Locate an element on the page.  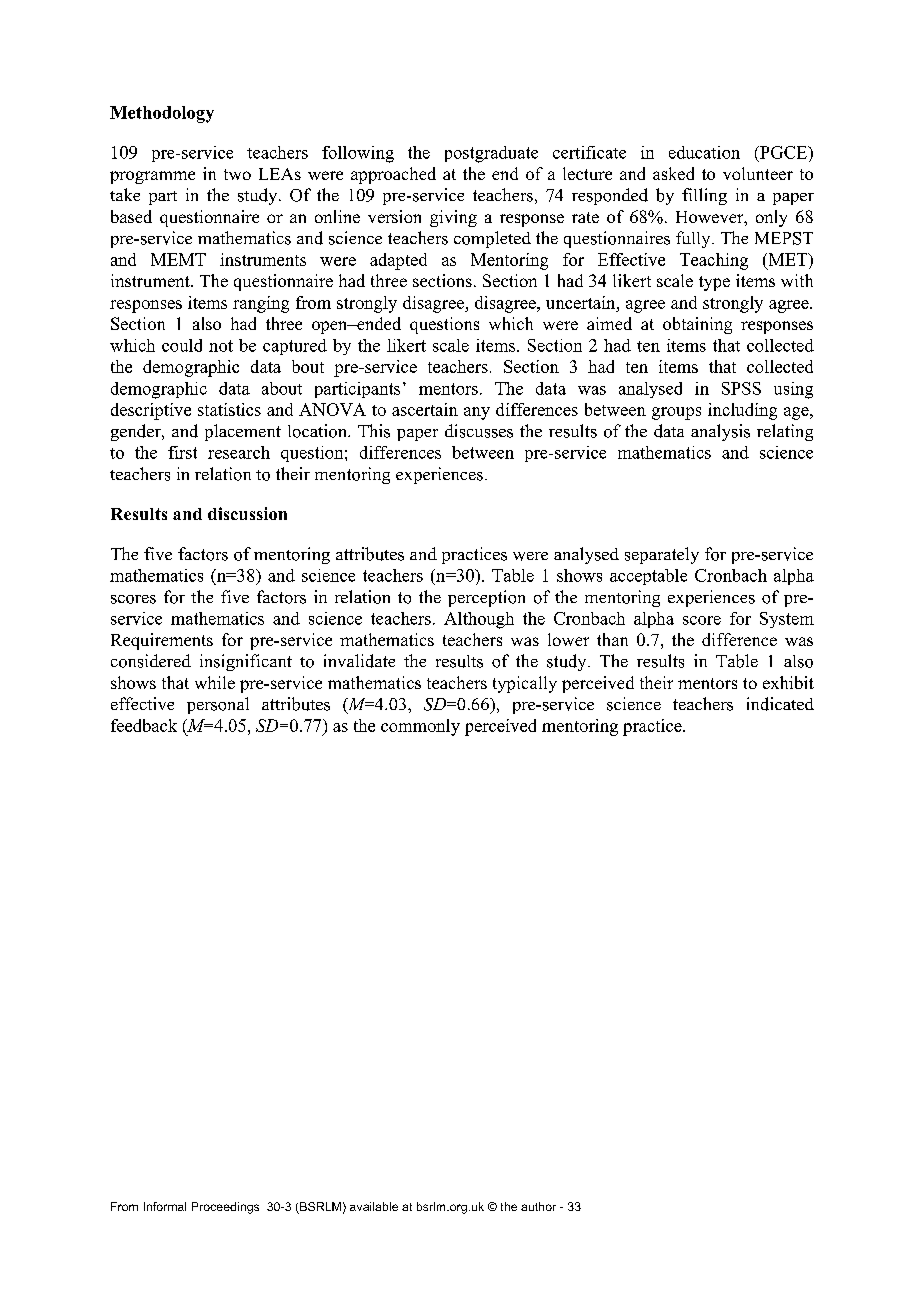
postgraduate is located at coordinates (491, 154).
